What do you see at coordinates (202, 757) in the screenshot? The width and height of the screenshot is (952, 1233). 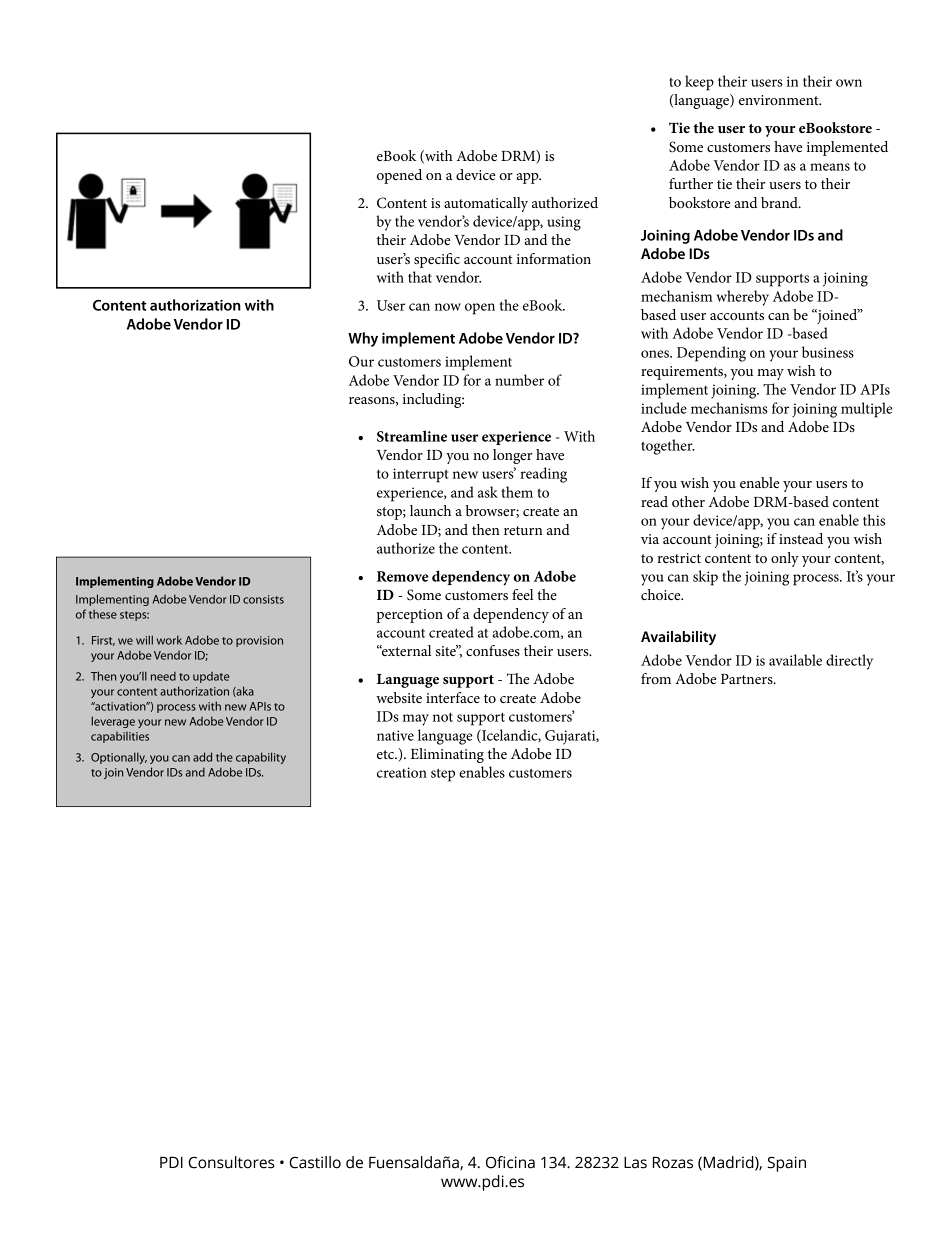 I see `add` at bounding box center [202, 757].
